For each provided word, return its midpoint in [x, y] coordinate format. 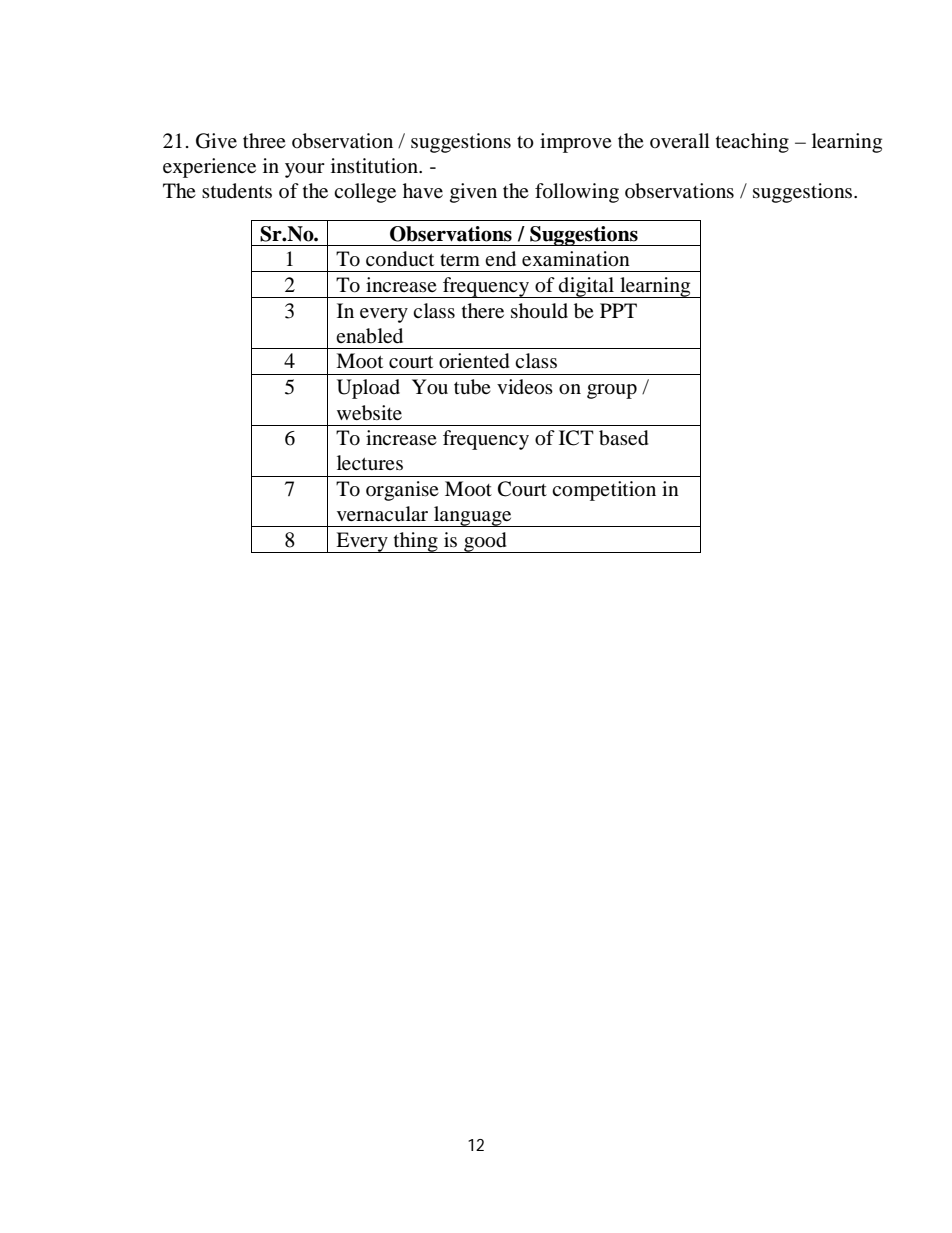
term [460, 260]
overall [680, 141]
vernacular [382, 514]
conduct [400, 259]
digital [587, 287]
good [485, 542]
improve [576, 143]
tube [472, 387]
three [264, 140]
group [612, 391]
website [369, 413]
